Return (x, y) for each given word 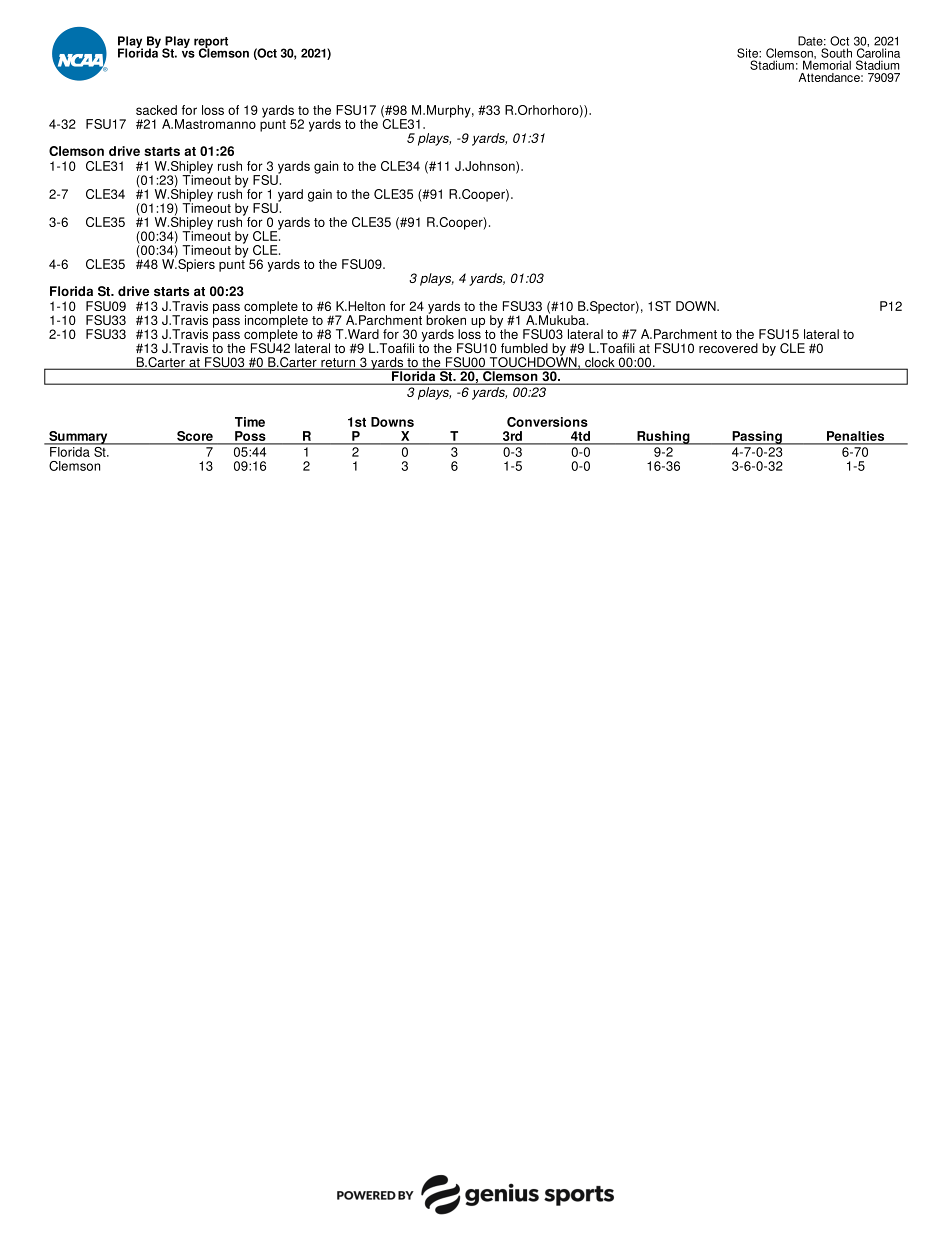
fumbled (524, 348)
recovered (728, 348)
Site (748, 53)
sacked (156, 110)
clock (600, 363)
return (338, 364)
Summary (78, 438)
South (836, 53)
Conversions (547, 422)
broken (446, 319)
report (211, 43)
